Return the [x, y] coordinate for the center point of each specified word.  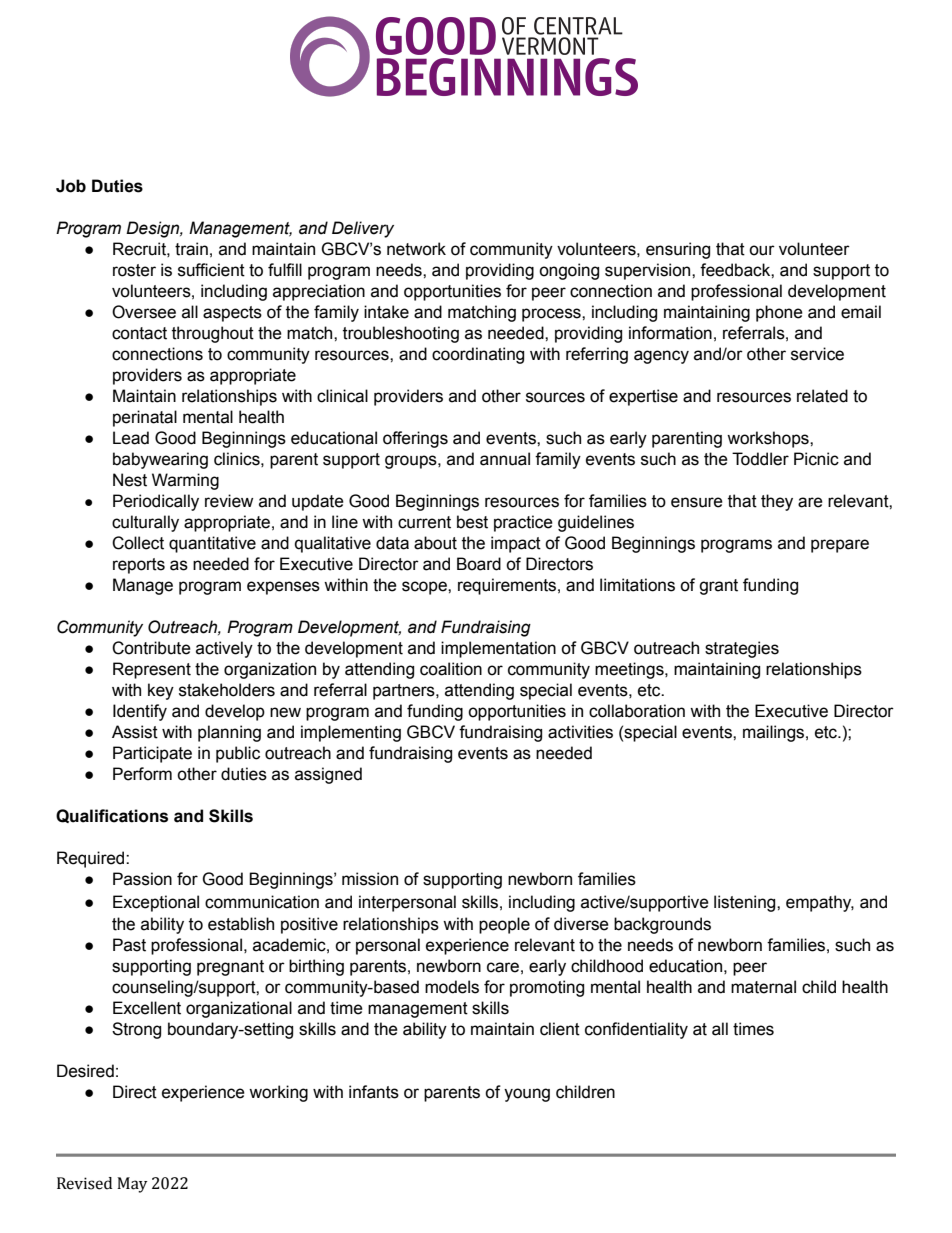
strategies [742, 649]
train [191, 249]
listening [746, 903]
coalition [451, 669]
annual [505, 459]
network [416, 249]
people [504, 925]
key [161, 691]
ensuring [678, 250]
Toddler [760, 459]
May [132, 1185]
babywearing [160, 460]
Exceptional [156, 903]
